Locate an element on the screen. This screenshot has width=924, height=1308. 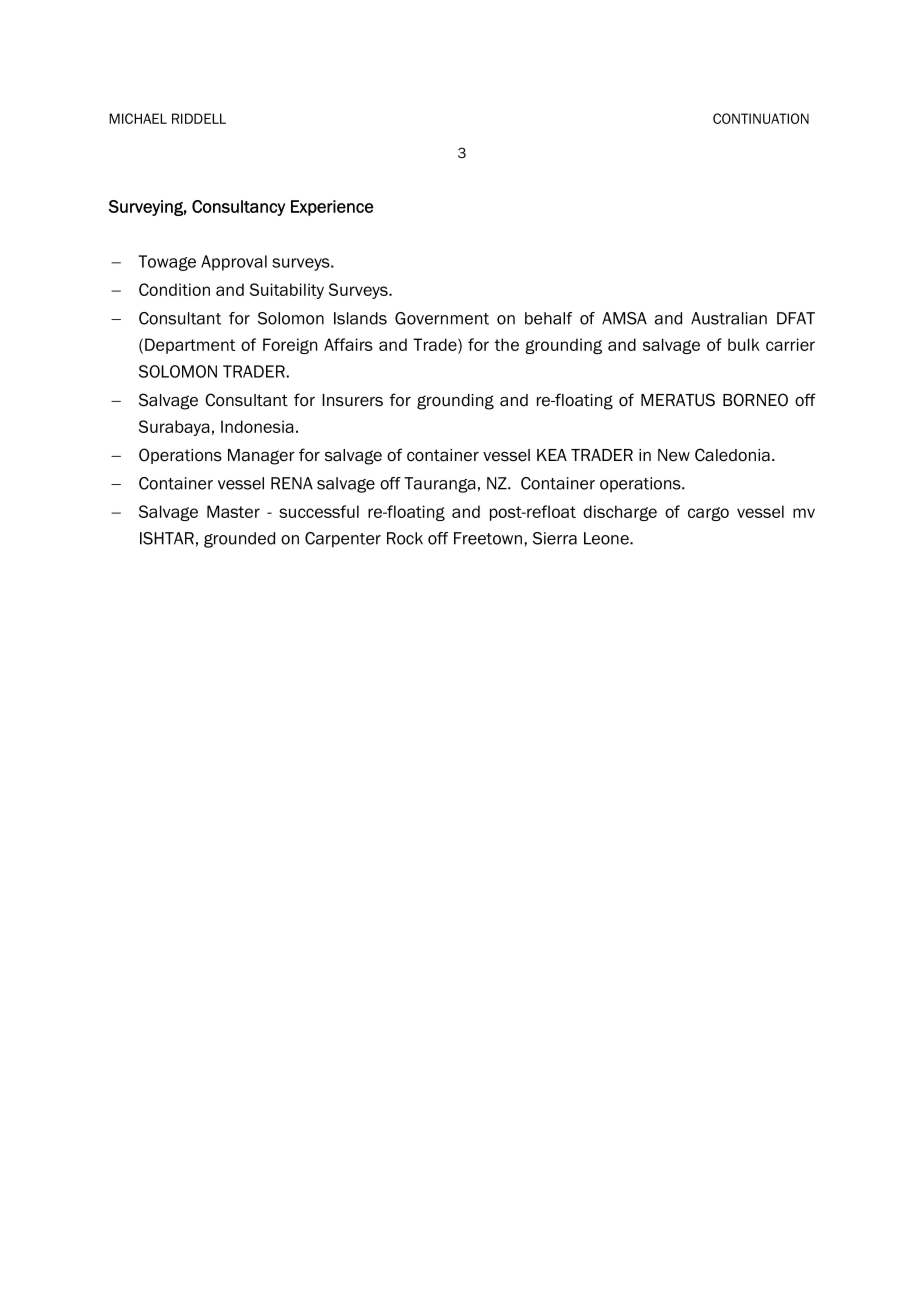
Experience is located at coordinates (332, 208).
